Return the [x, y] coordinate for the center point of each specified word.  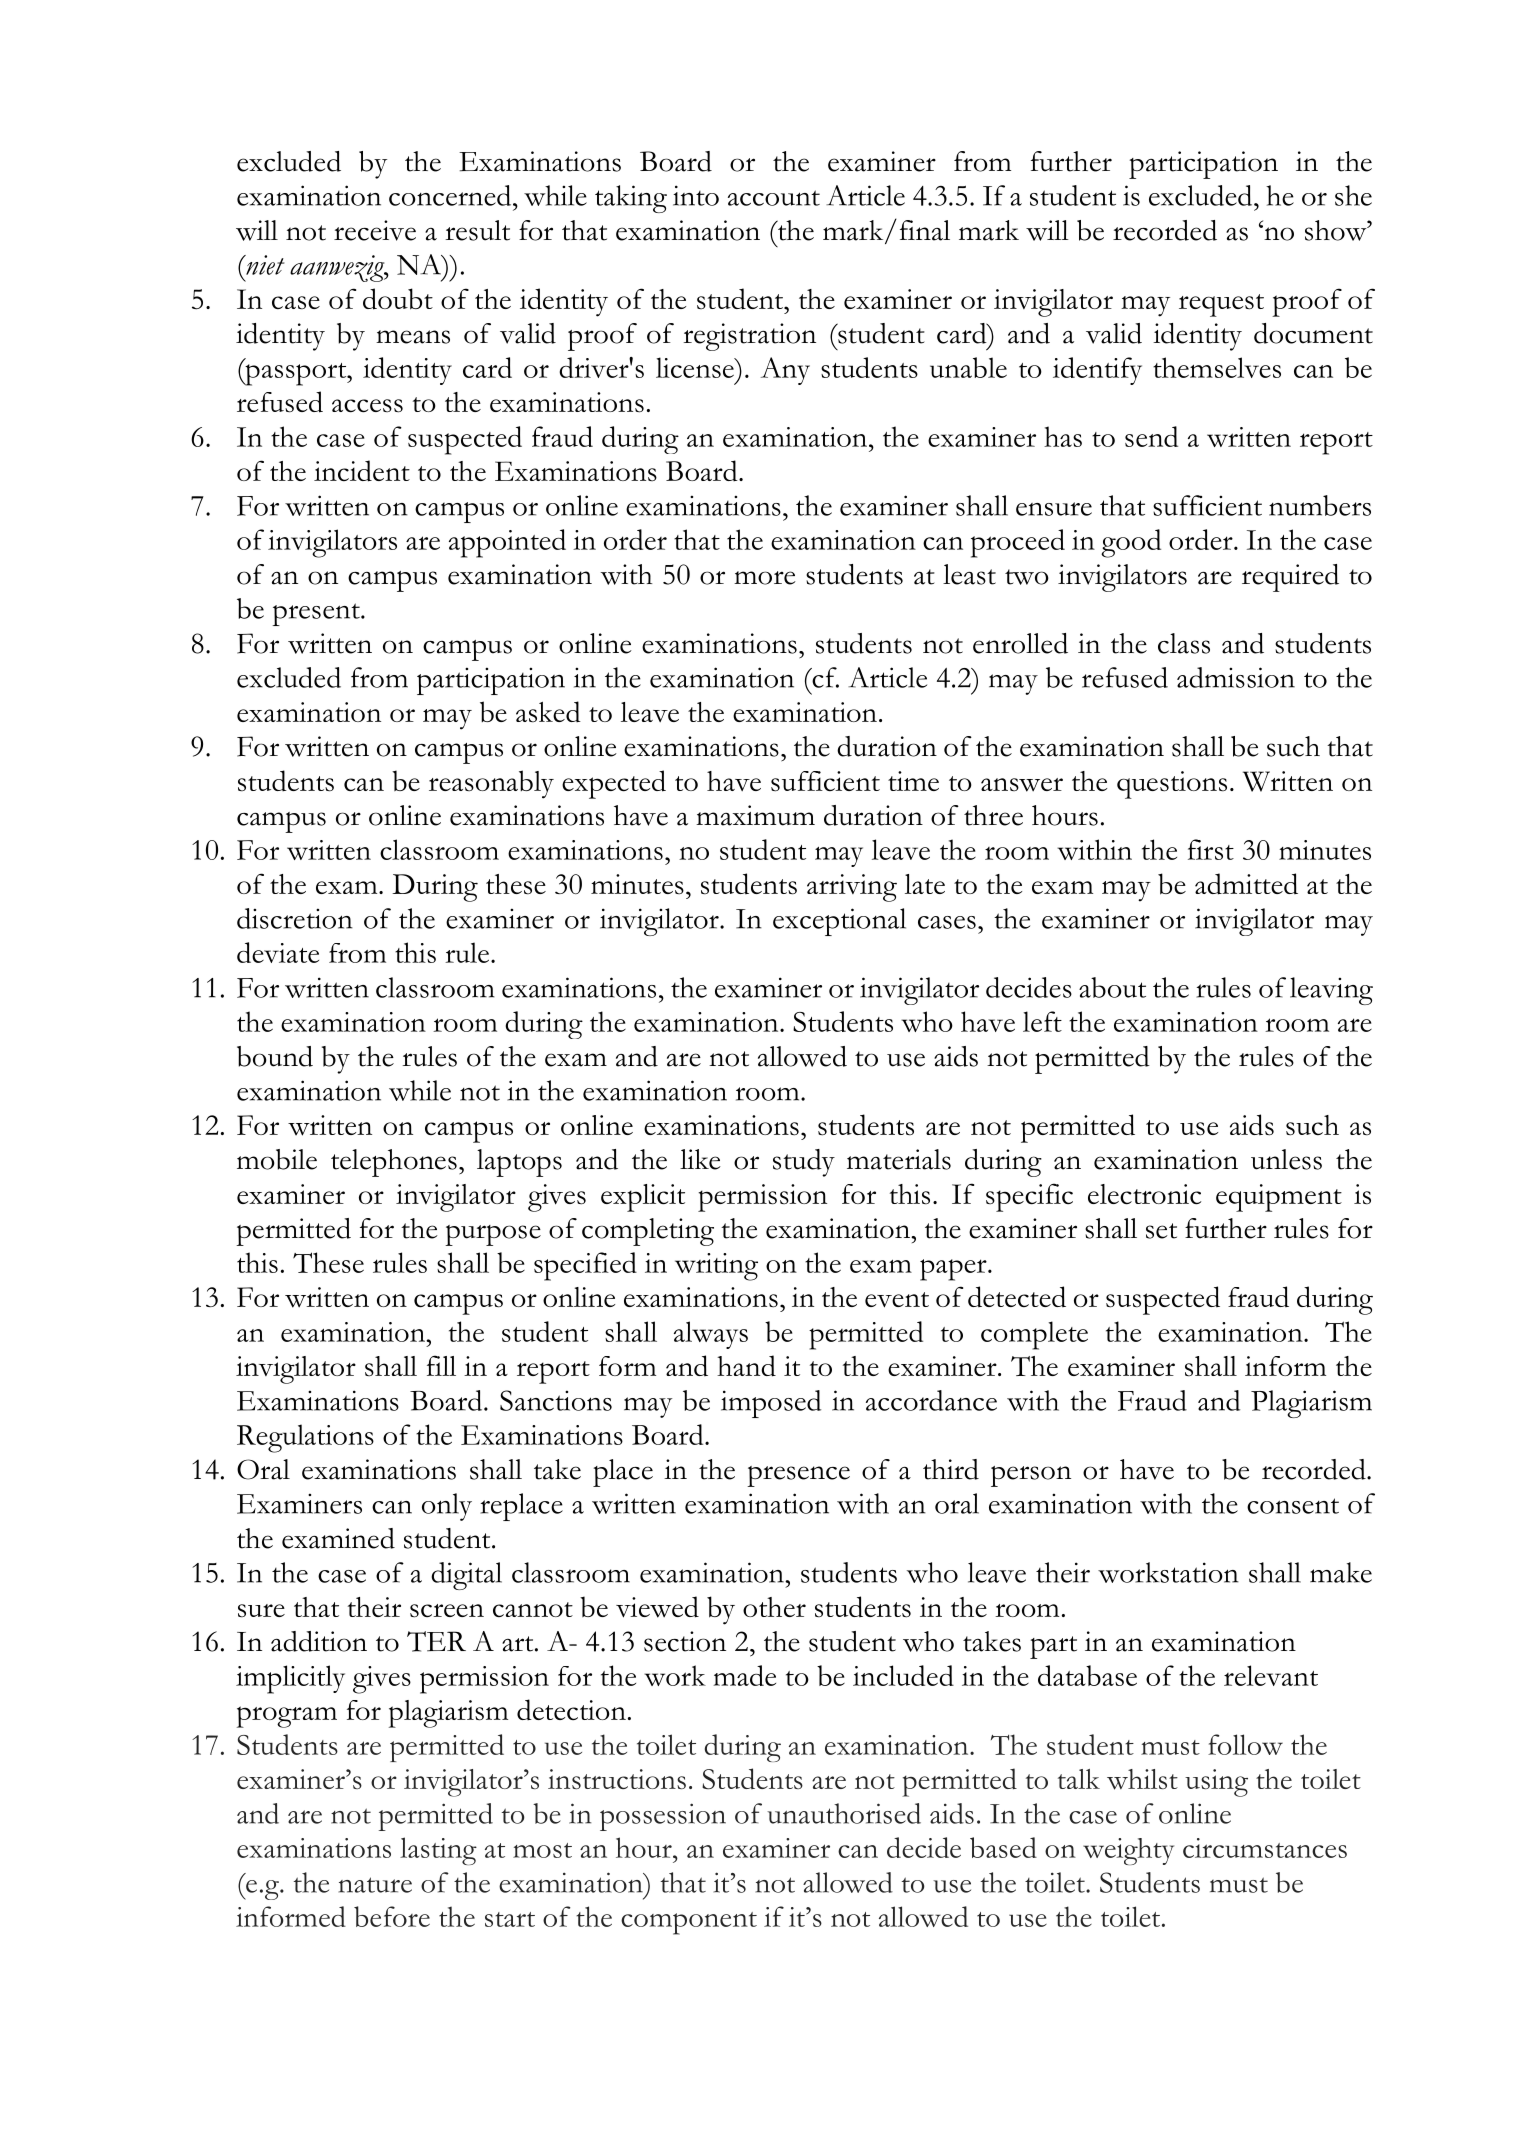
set [1161, 1231]
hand [746, 1366]
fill [441, 1365]
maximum [755, 815]
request [1221, 305]
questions [1172, 785]
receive [375, 230]
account [774, 198]
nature [375, 1885]
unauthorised [844, 1813]
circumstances [1265, 1848]
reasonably [491, 784]
